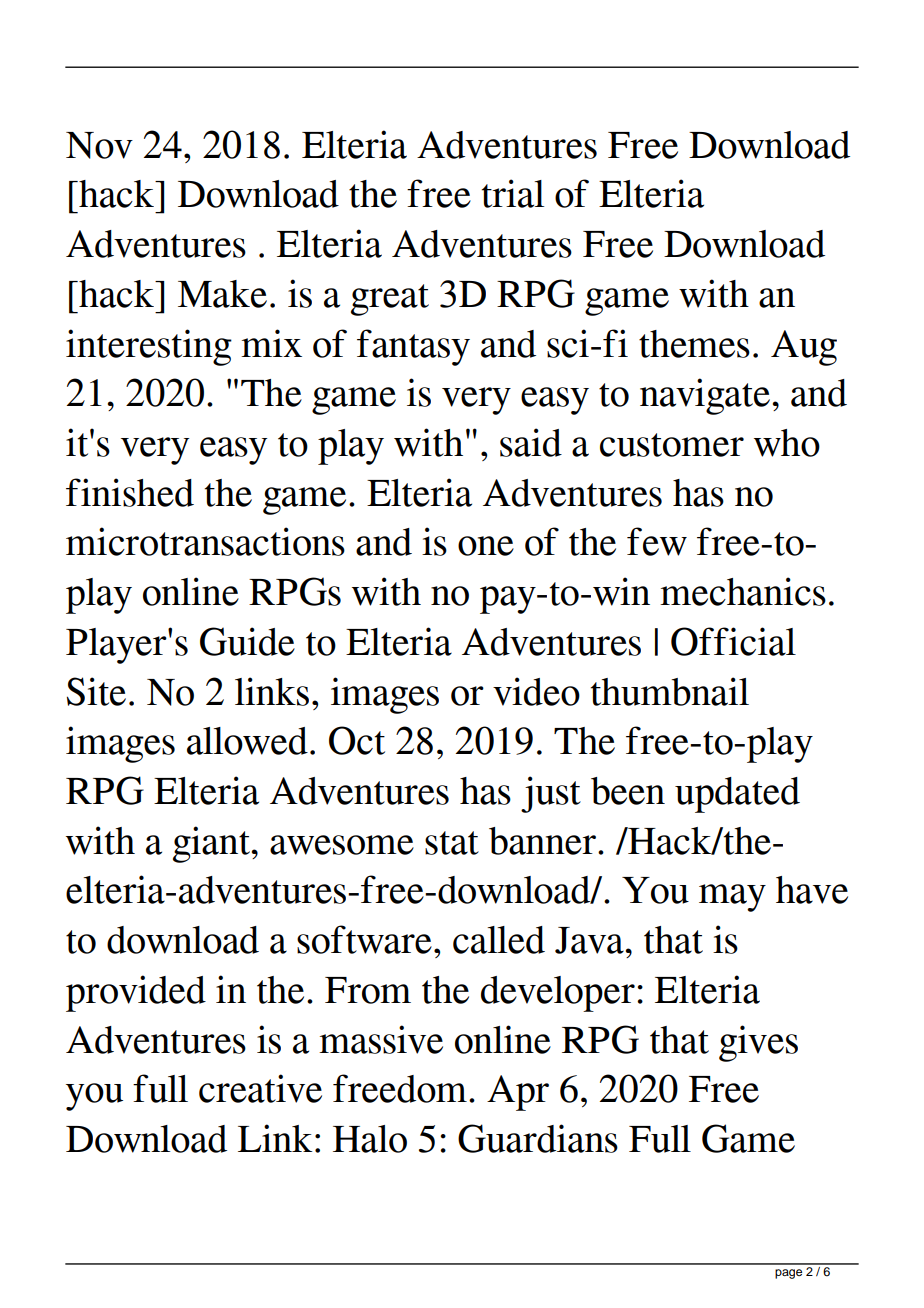  I want to click on themes, so click(694, 344).
